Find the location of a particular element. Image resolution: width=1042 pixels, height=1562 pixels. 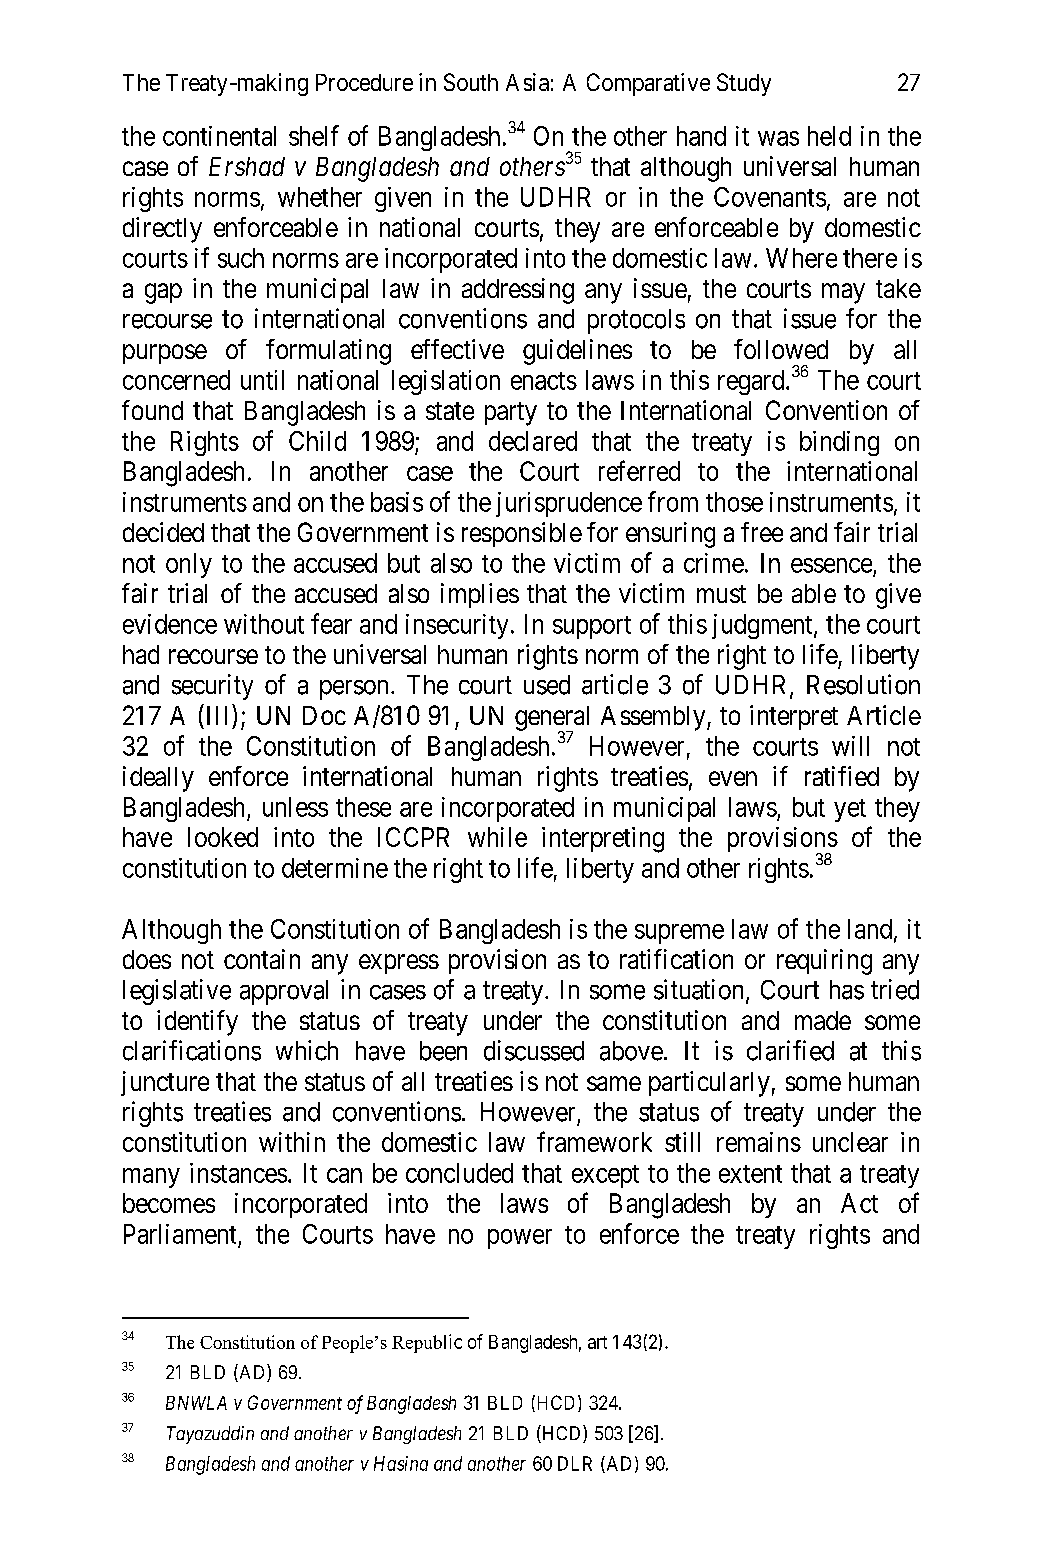

held is located at coordinates (829, 136).
